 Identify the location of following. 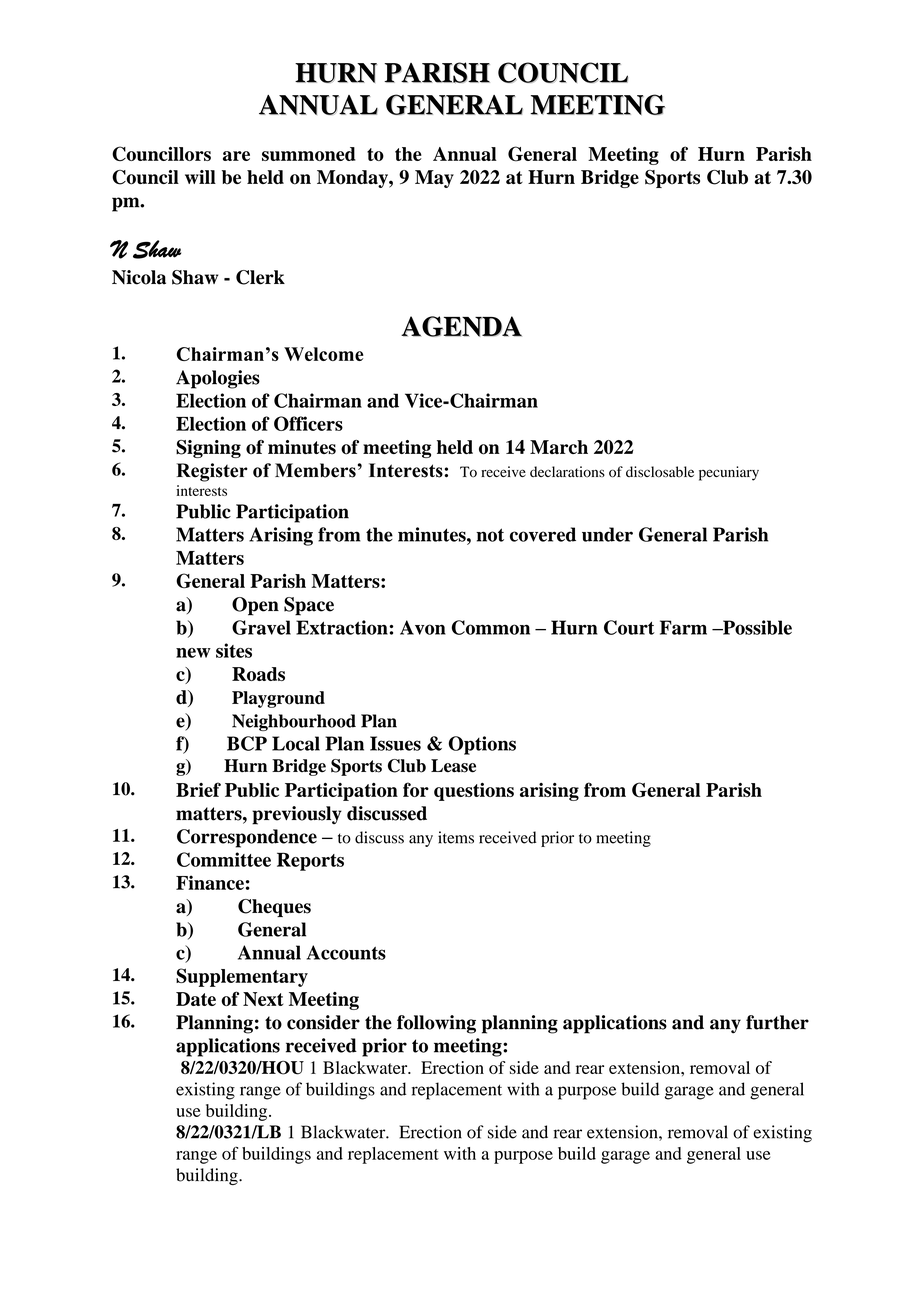
(436, 1024).
